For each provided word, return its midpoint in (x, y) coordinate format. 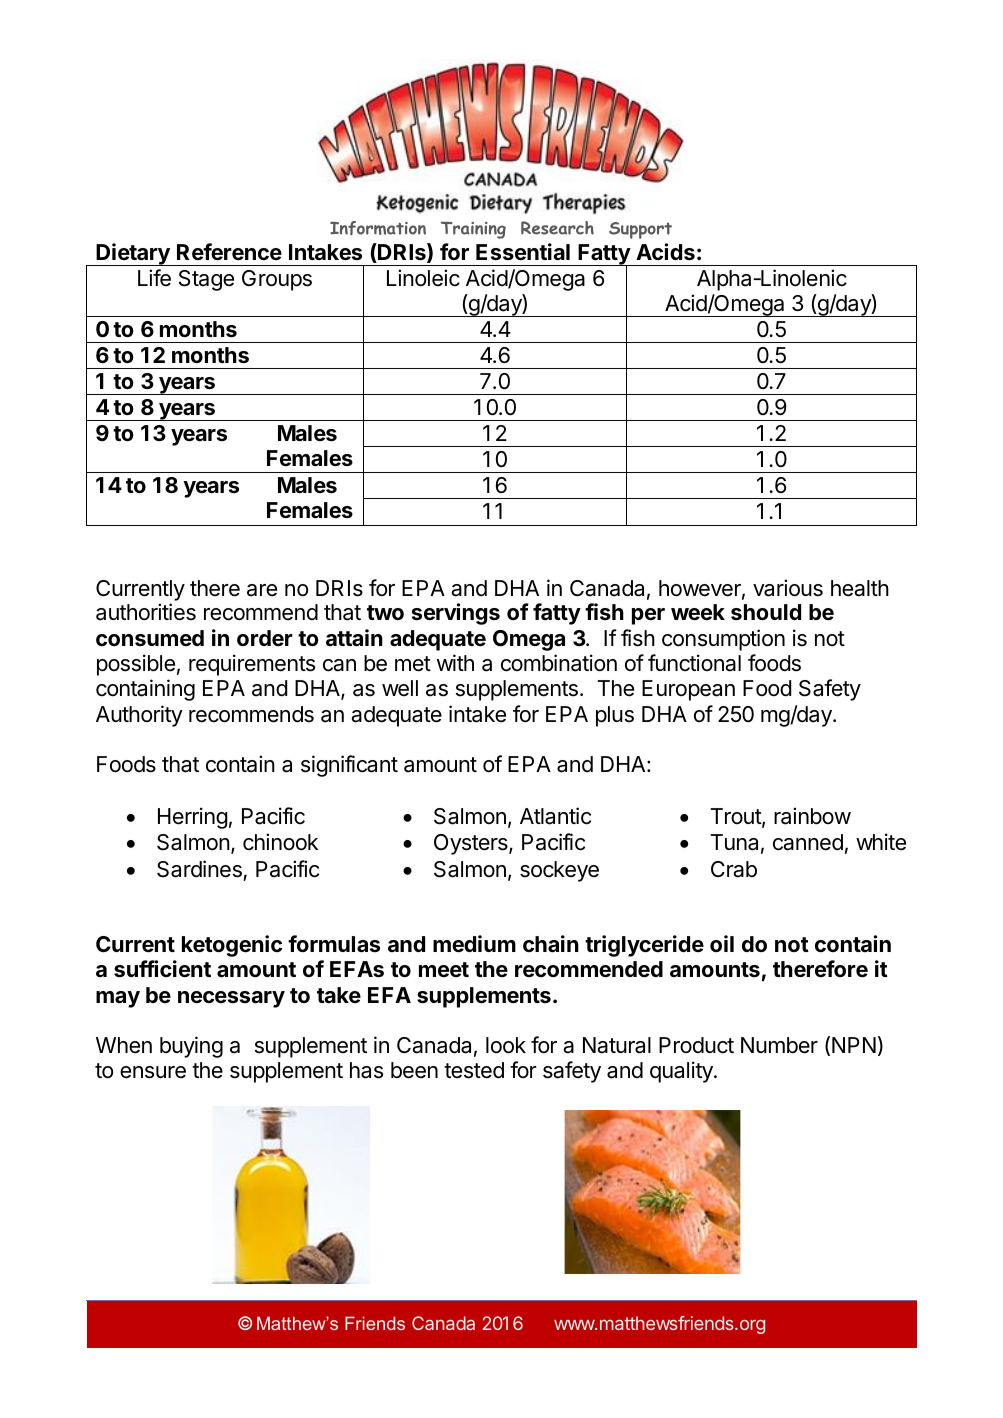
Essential (523, 252)
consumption (723, 640)
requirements (252, 665)
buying (191, 1047)
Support (640, 230)
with (455, 662)
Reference (229, 252)
